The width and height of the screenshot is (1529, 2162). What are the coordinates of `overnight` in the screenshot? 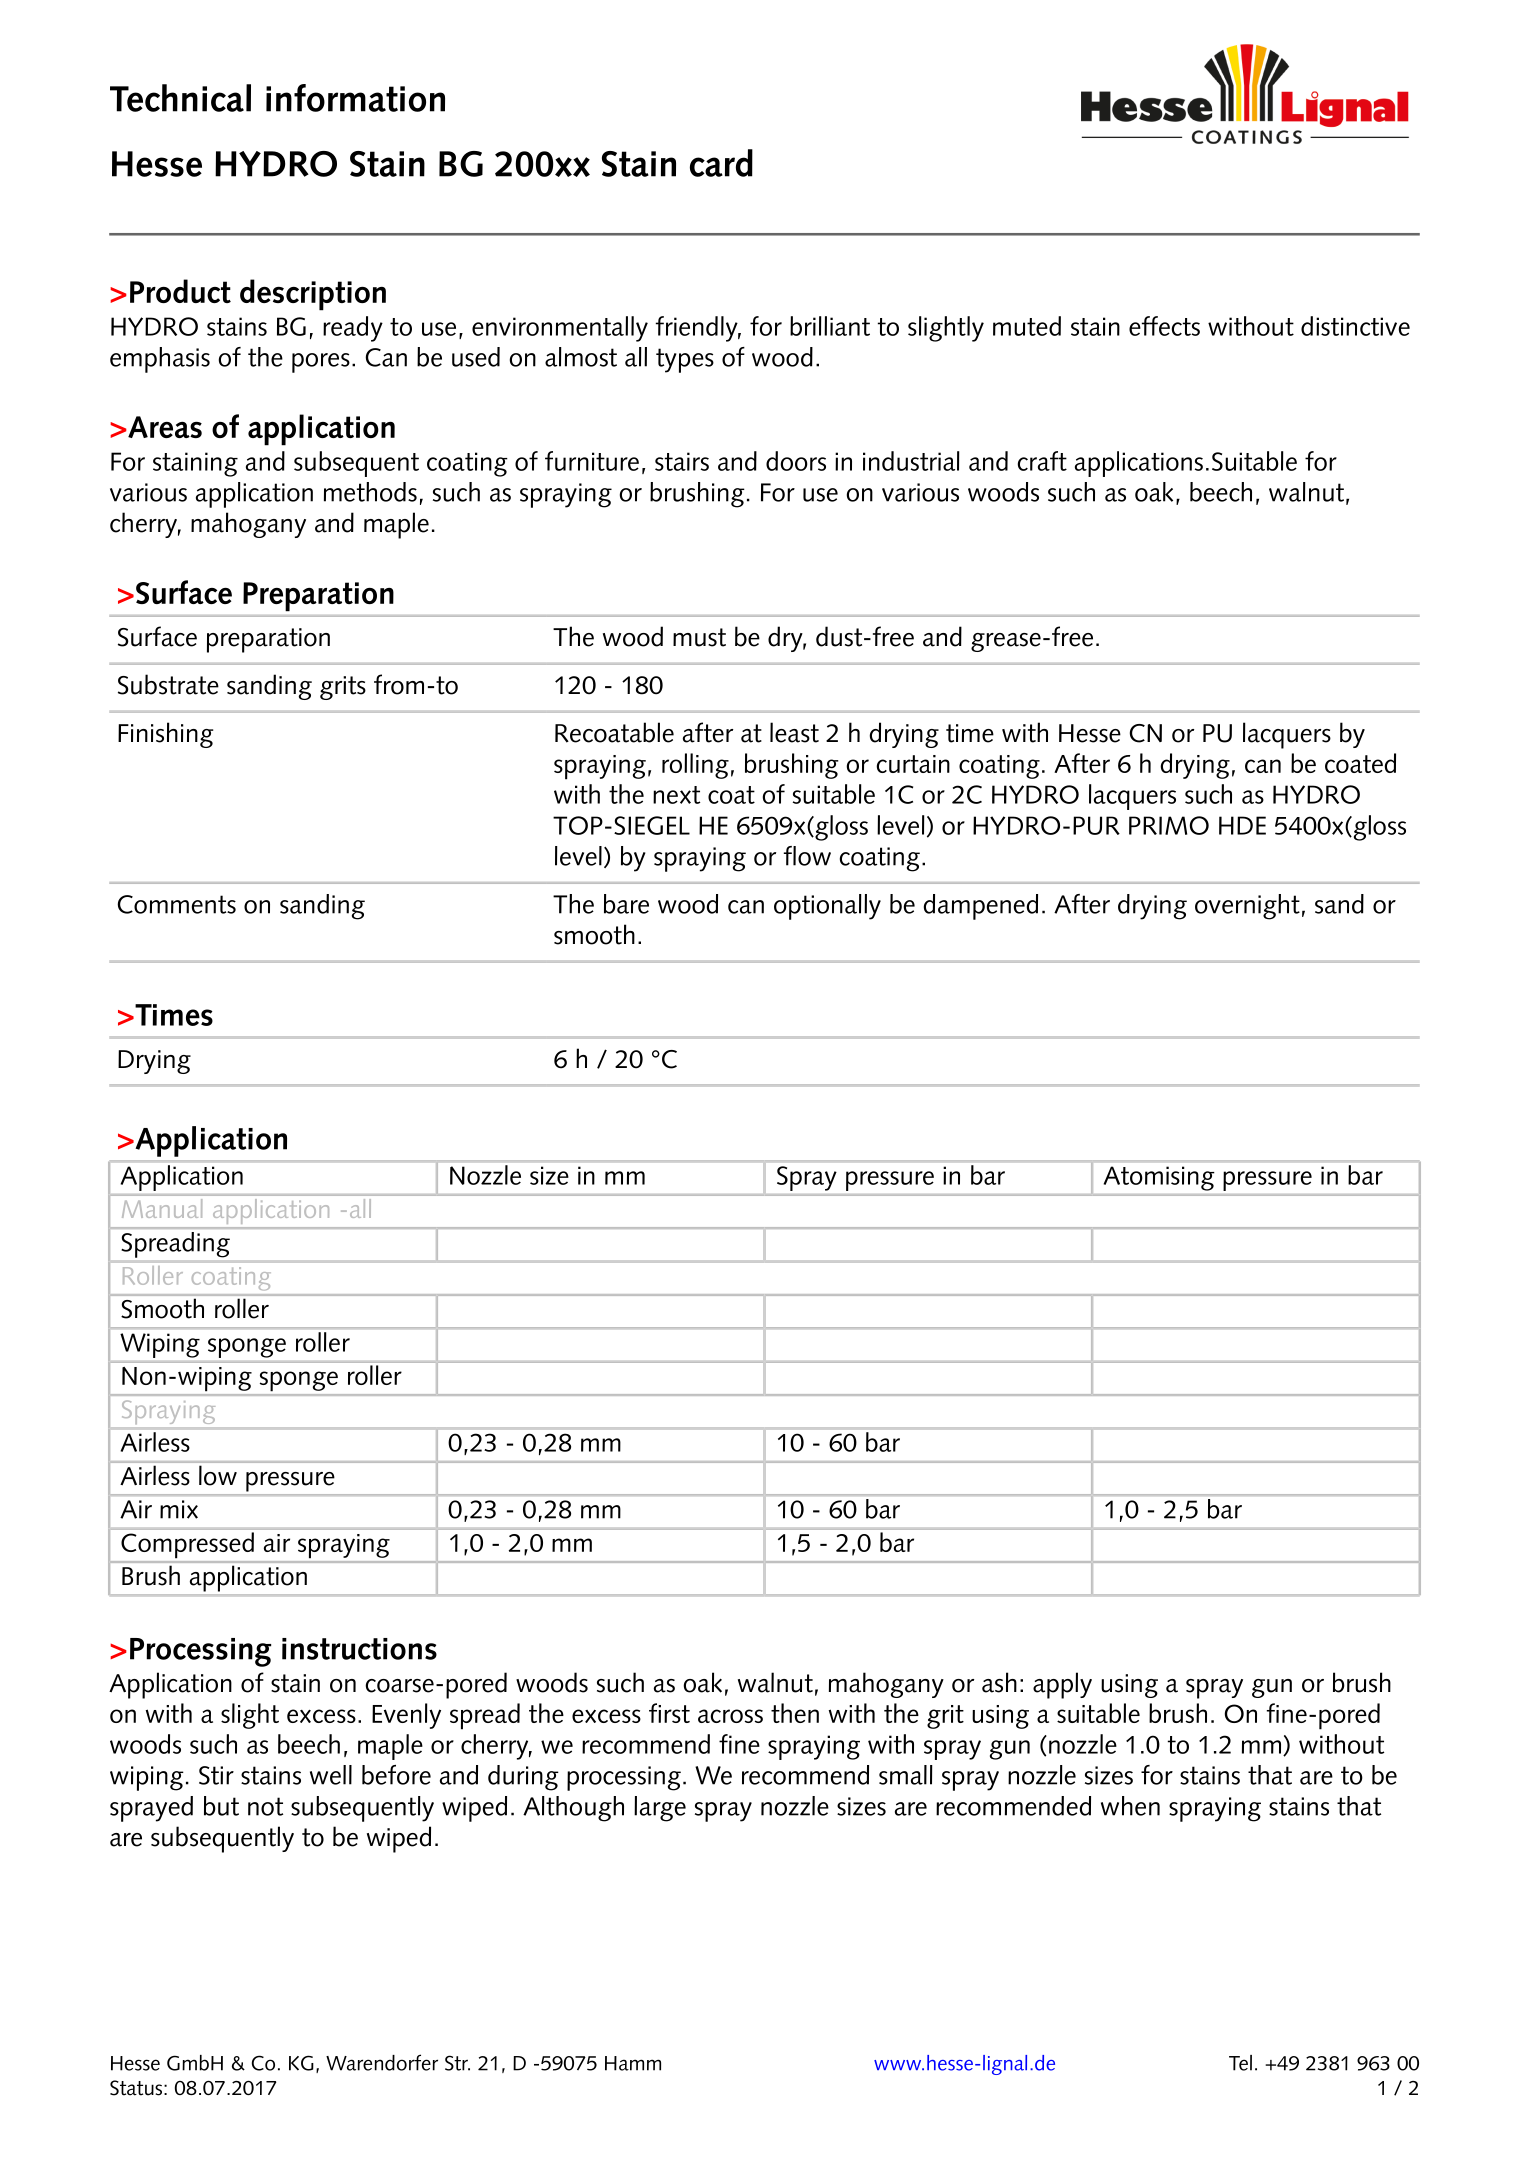 It's located at (1247, 907).
